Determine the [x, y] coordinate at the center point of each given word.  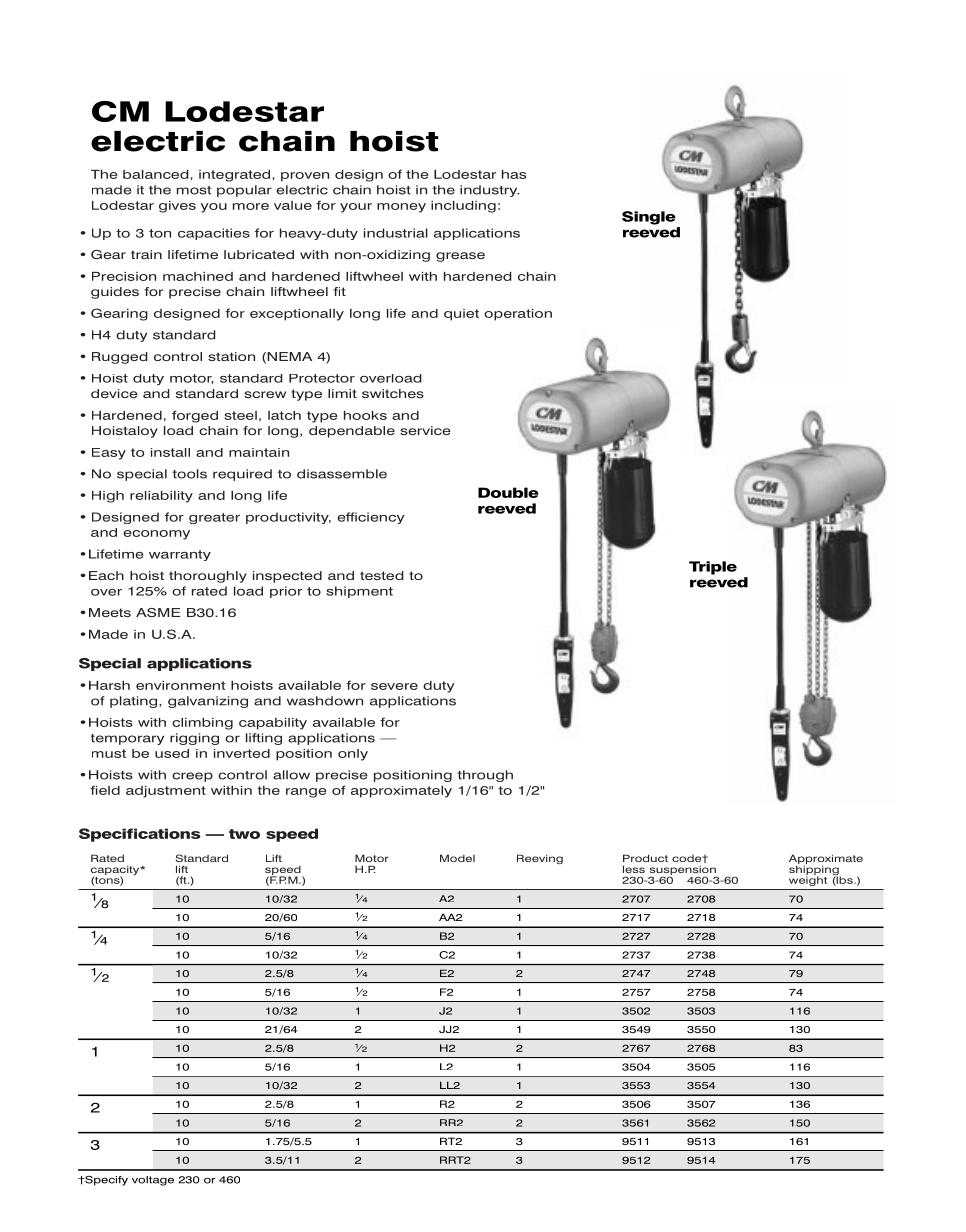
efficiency [371, 518]
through [485, 776]
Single [649, 218]
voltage [153, 1181]
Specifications [140, 835]
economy [156, 535]
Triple [713, 568]
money [401, 208]
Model [457, 858]
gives [177, 207]
